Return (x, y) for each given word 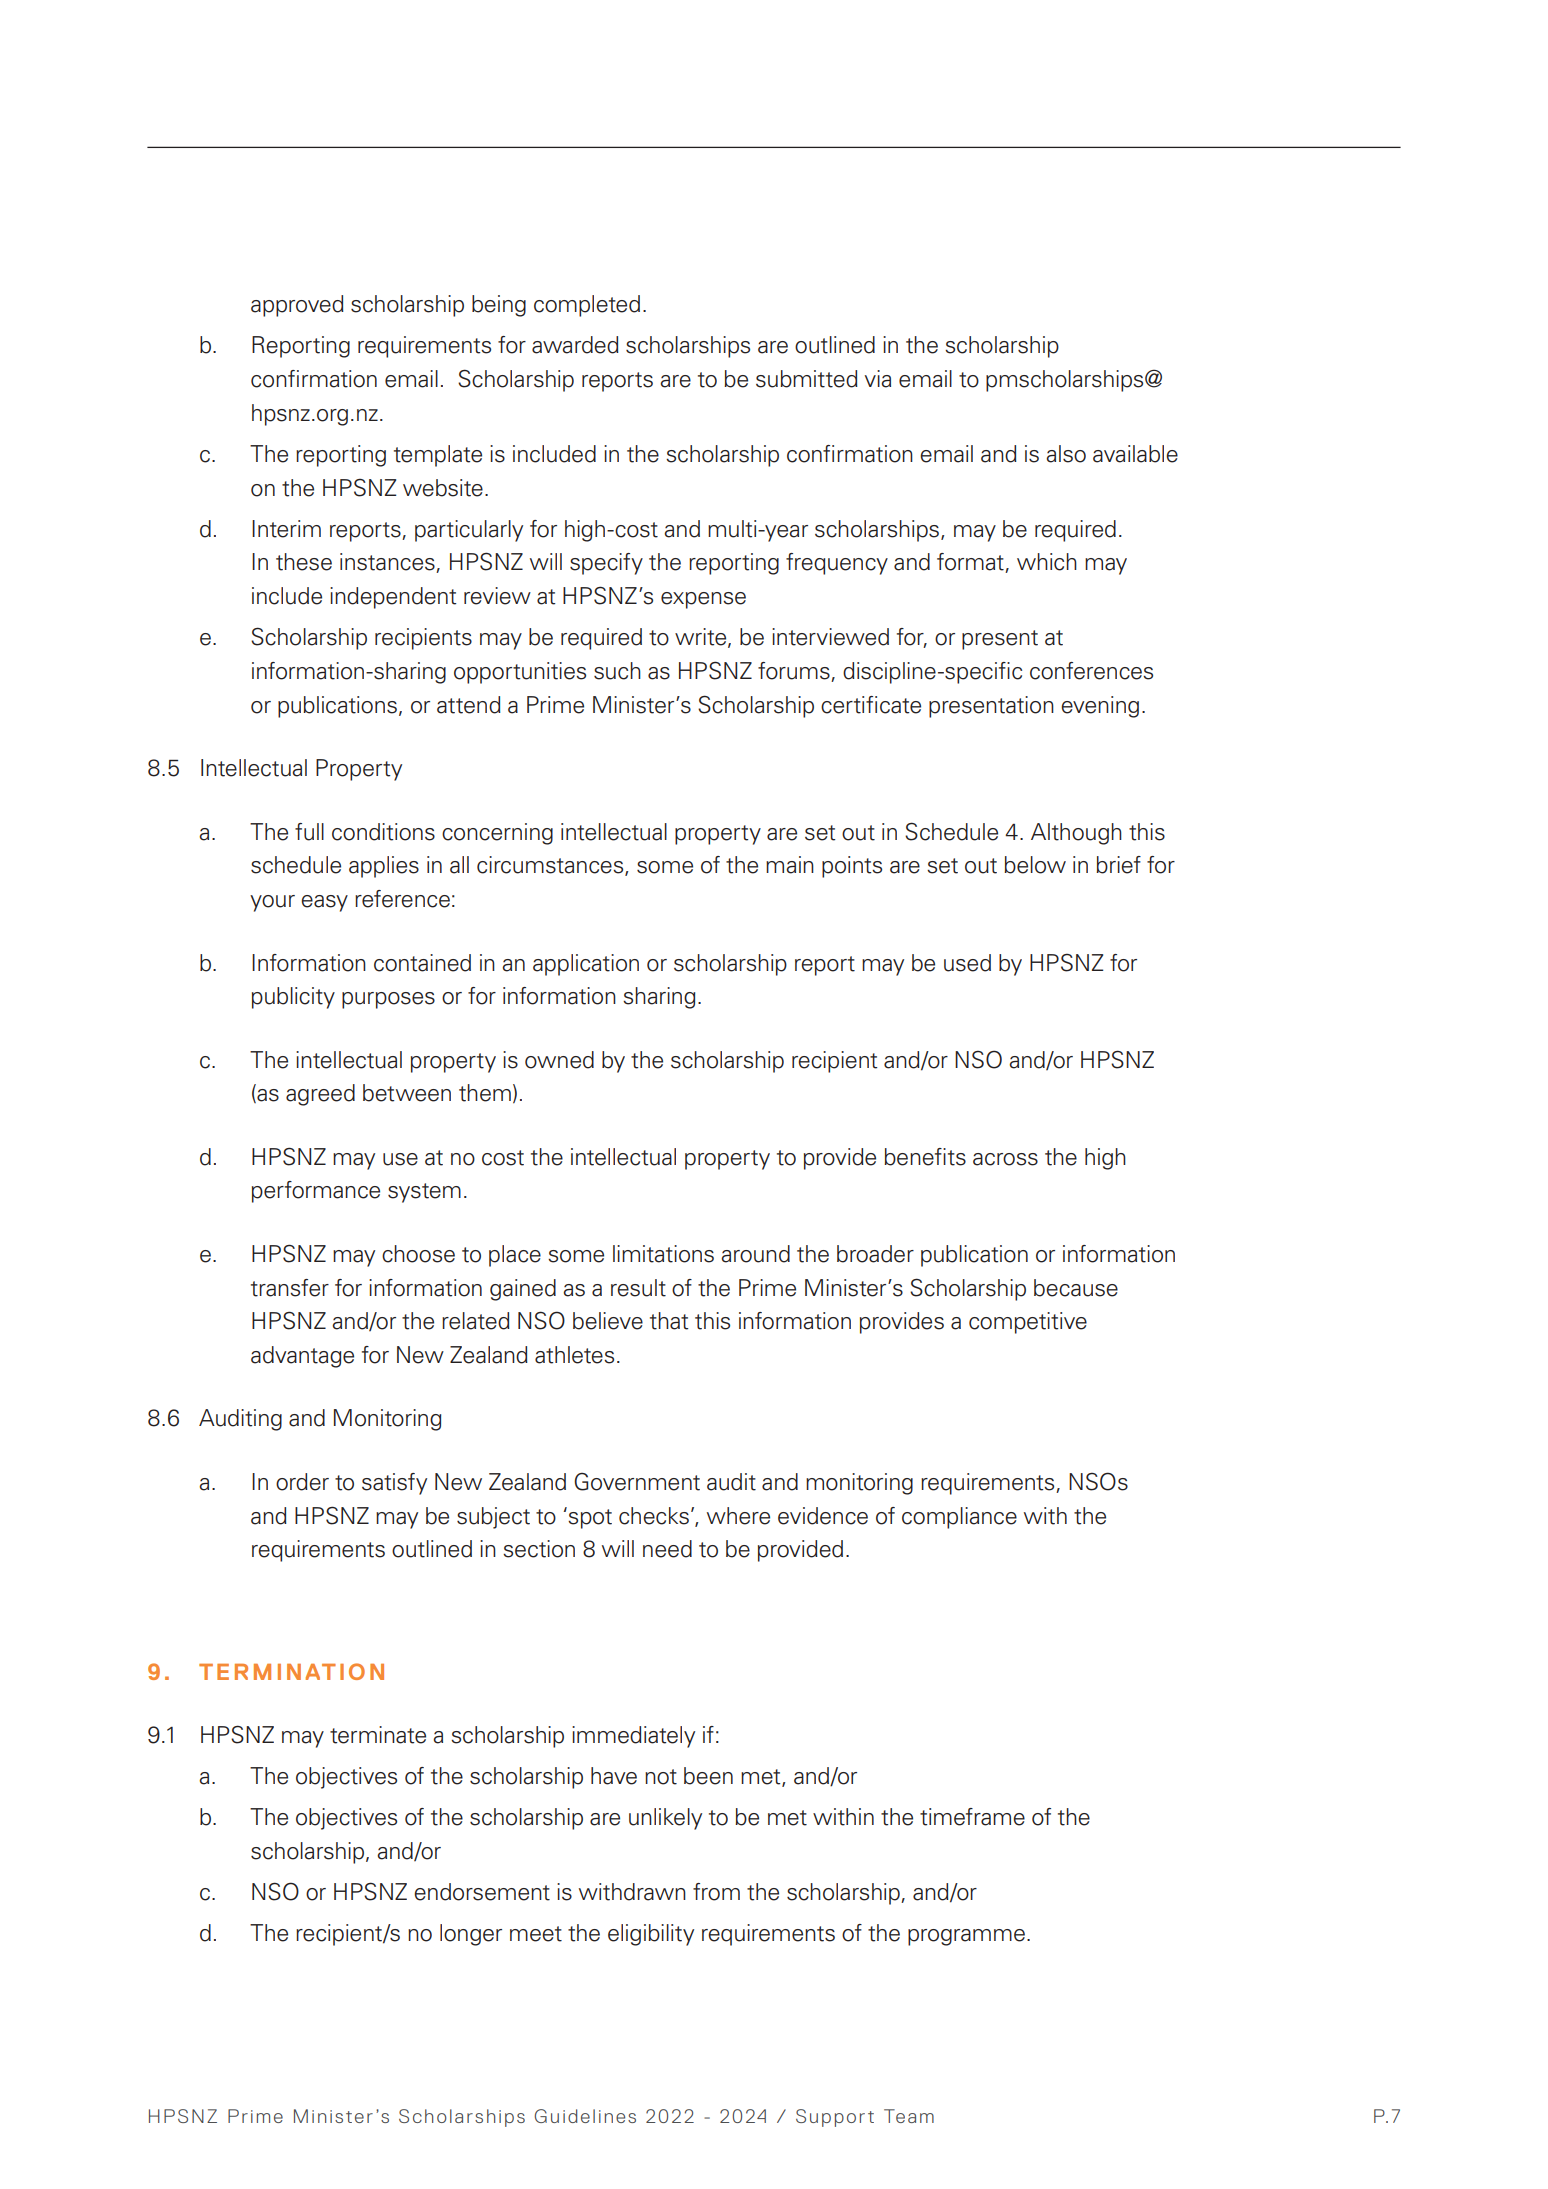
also (1066, 454)
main (790, 865)
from (716, 1892)
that (669, 1321)
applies (384, 867)
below (1035, 865)
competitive (1028, 1323)
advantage (302, 1357)
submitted (807, 379)
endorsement (482, 1892)
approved (297, 306)
